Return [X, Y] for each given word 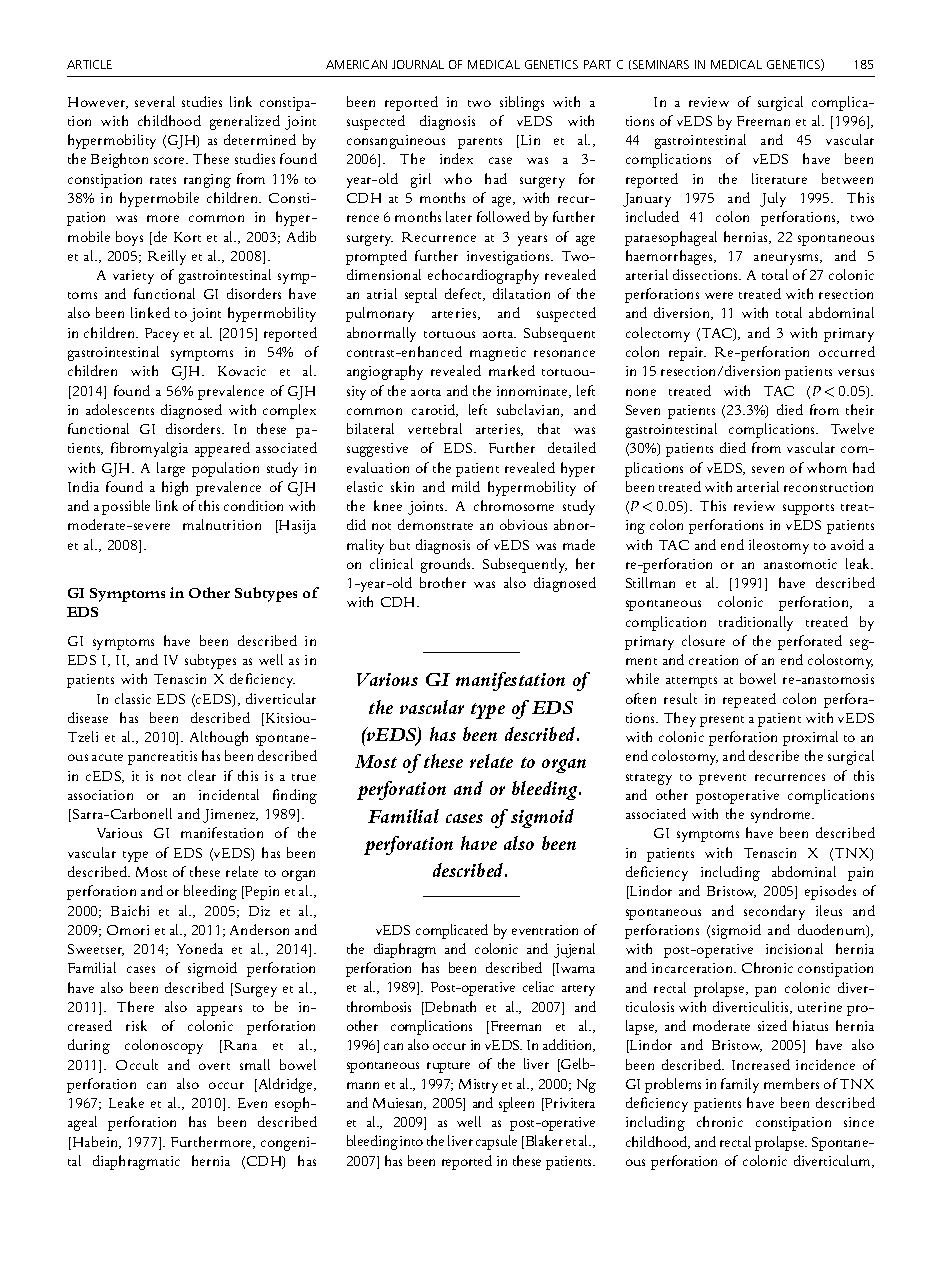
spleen [516, 1104]
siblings [522, 103]
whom [827, 467]
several [155, 101]
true [304, 777]
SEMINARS [661, 64]
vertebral [435, 428]
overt [214, 1066]
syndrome [782, 815]
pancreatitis [162, 758]
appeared [222, 449]
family [740, 1085]
